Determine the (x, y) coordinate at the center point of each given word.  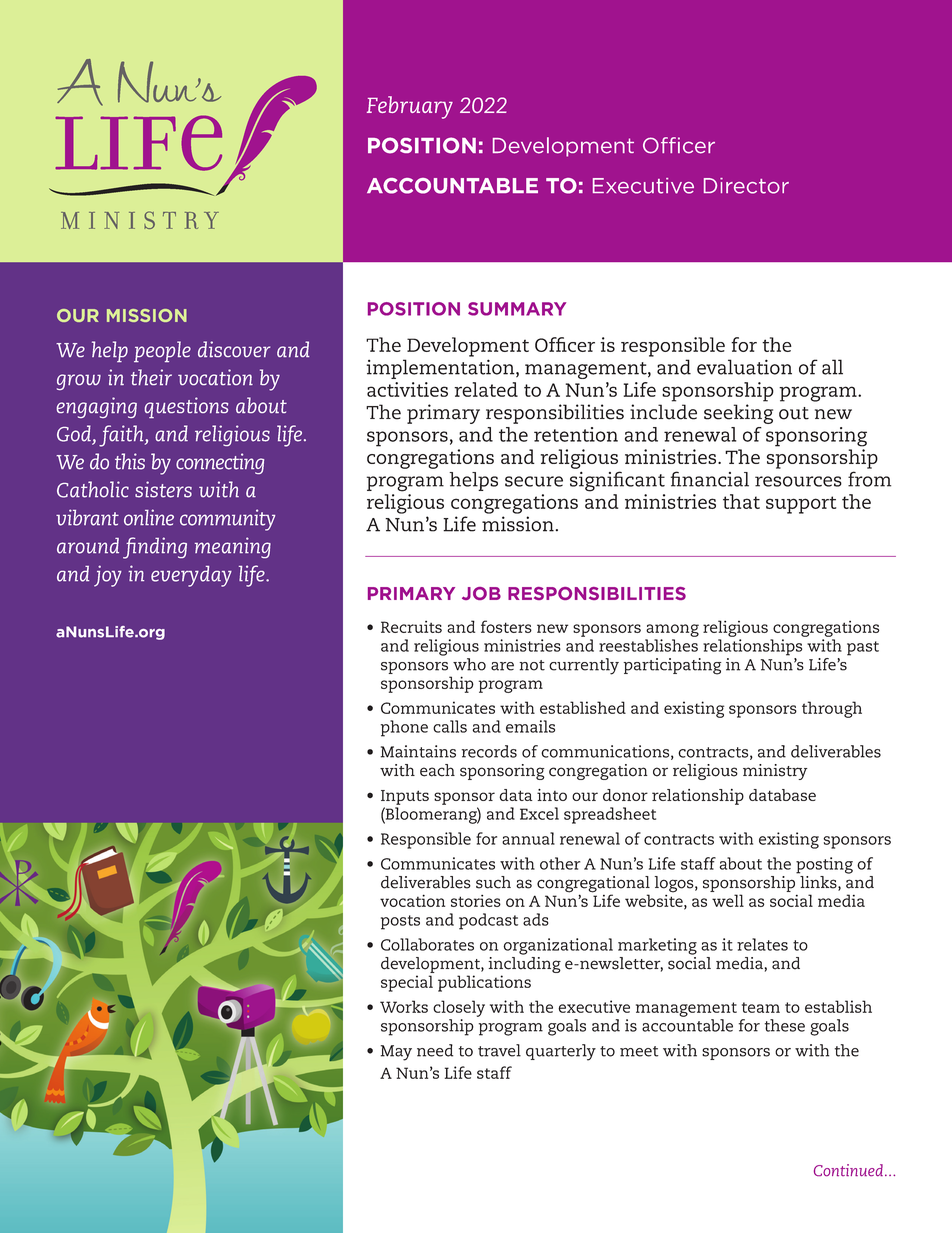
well (728, 900)
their (151, 377)
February (410, 107)
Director (746, 186)
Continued (848, 1170)
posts (400, 922)
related (486, 389)
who (469, 664)
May (396, 1053)
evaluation (744, 367)
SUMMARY (517, 309)
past (863, 648)
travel (499, 1050)
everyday (191, 576)
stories (476, 901)
